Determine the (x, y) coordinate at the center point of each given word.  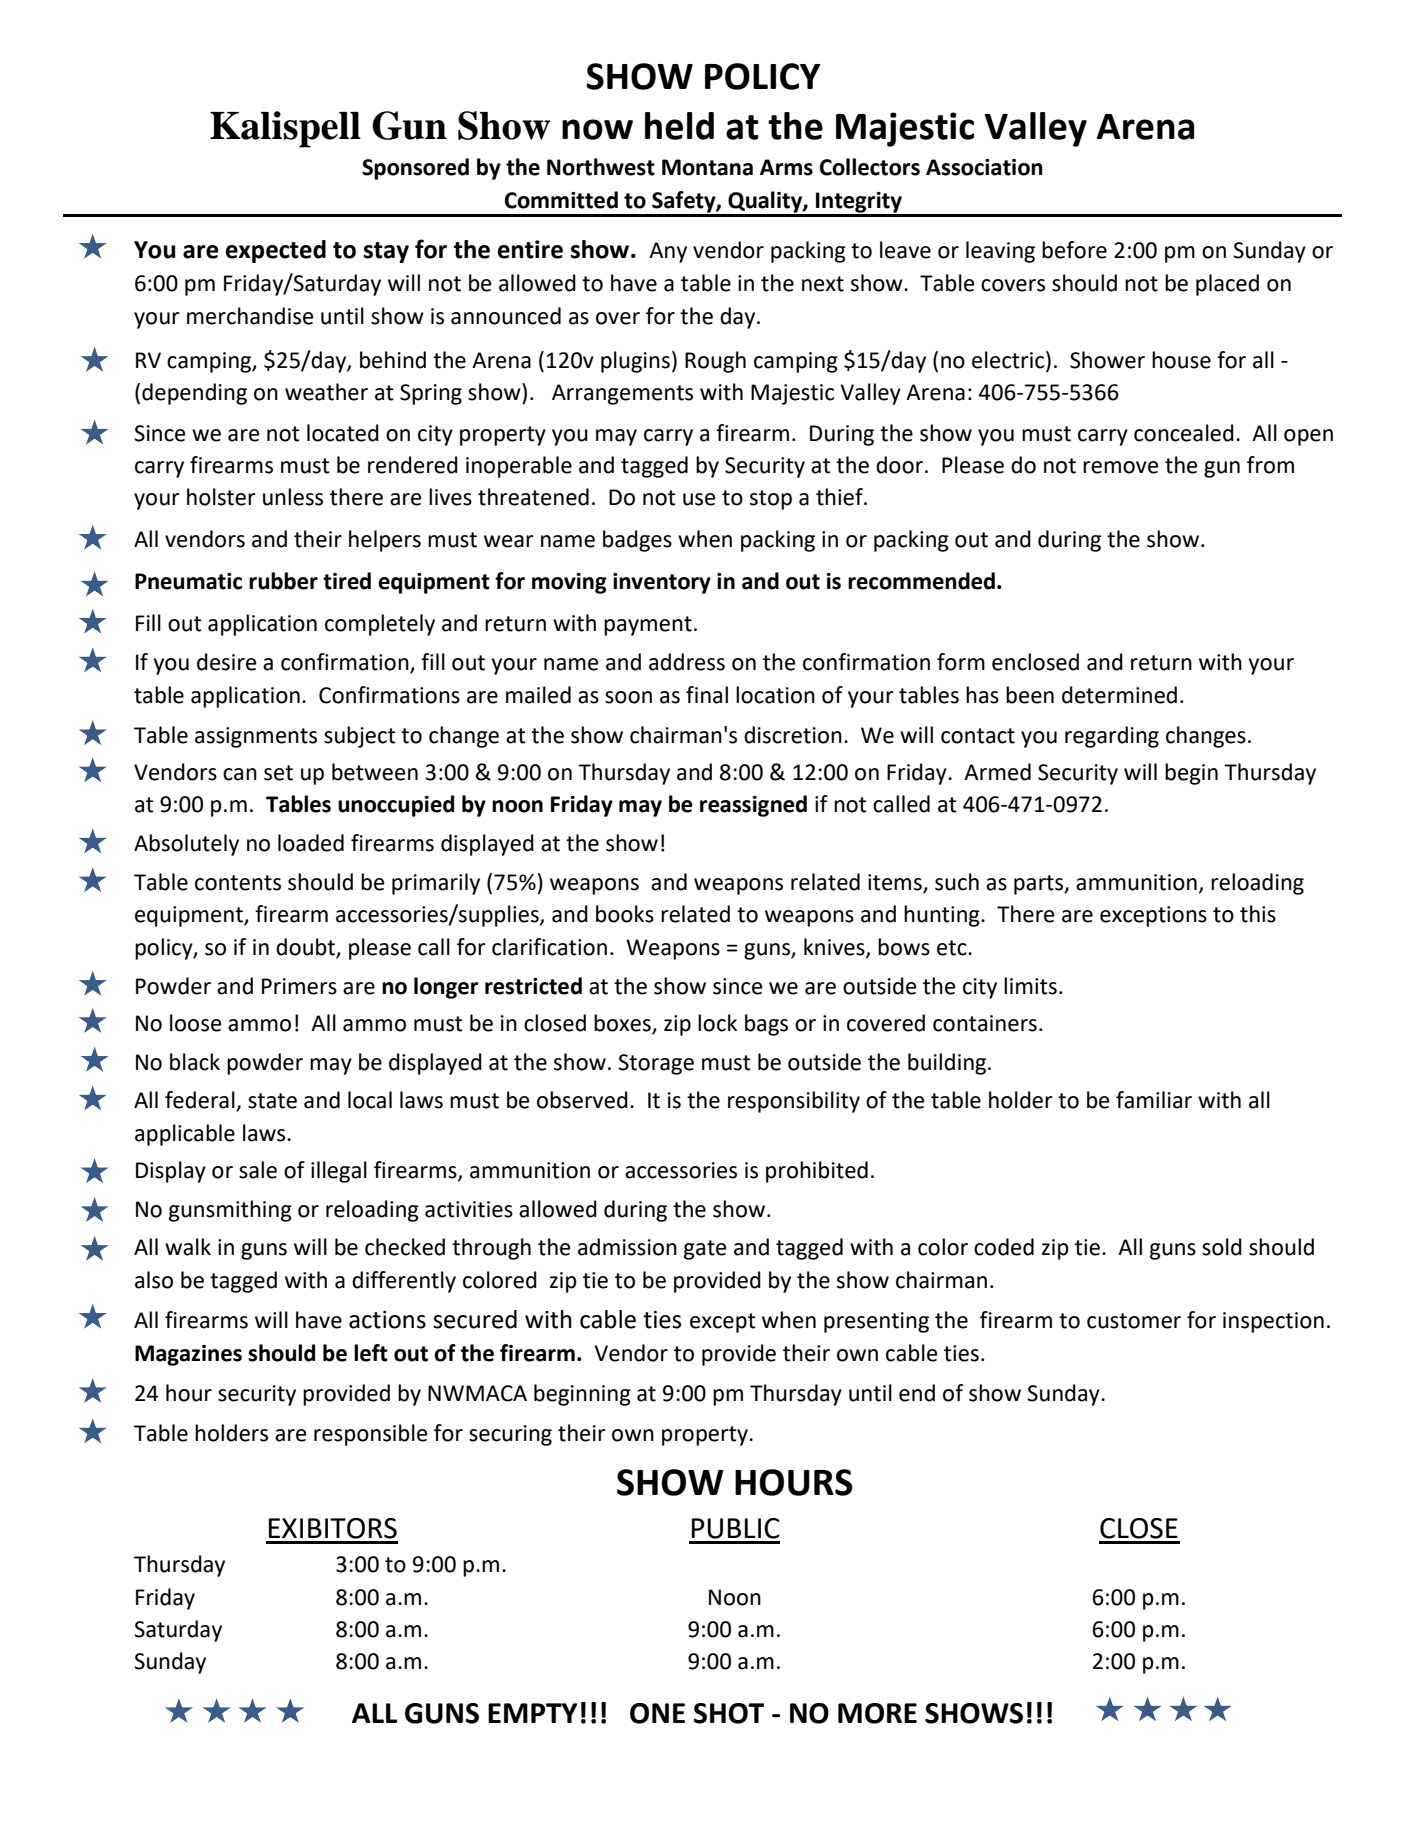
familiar (1154, 1100)
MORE (877, 1713)
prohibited (817, 1172)
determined (1119, 695)
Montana (707, 167)
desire (227, 662)
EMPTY (533, 1713)
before (1074, 250)
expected (276, 251)
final (707, 695)
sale (258, 1170)
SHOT (729, 1713)
